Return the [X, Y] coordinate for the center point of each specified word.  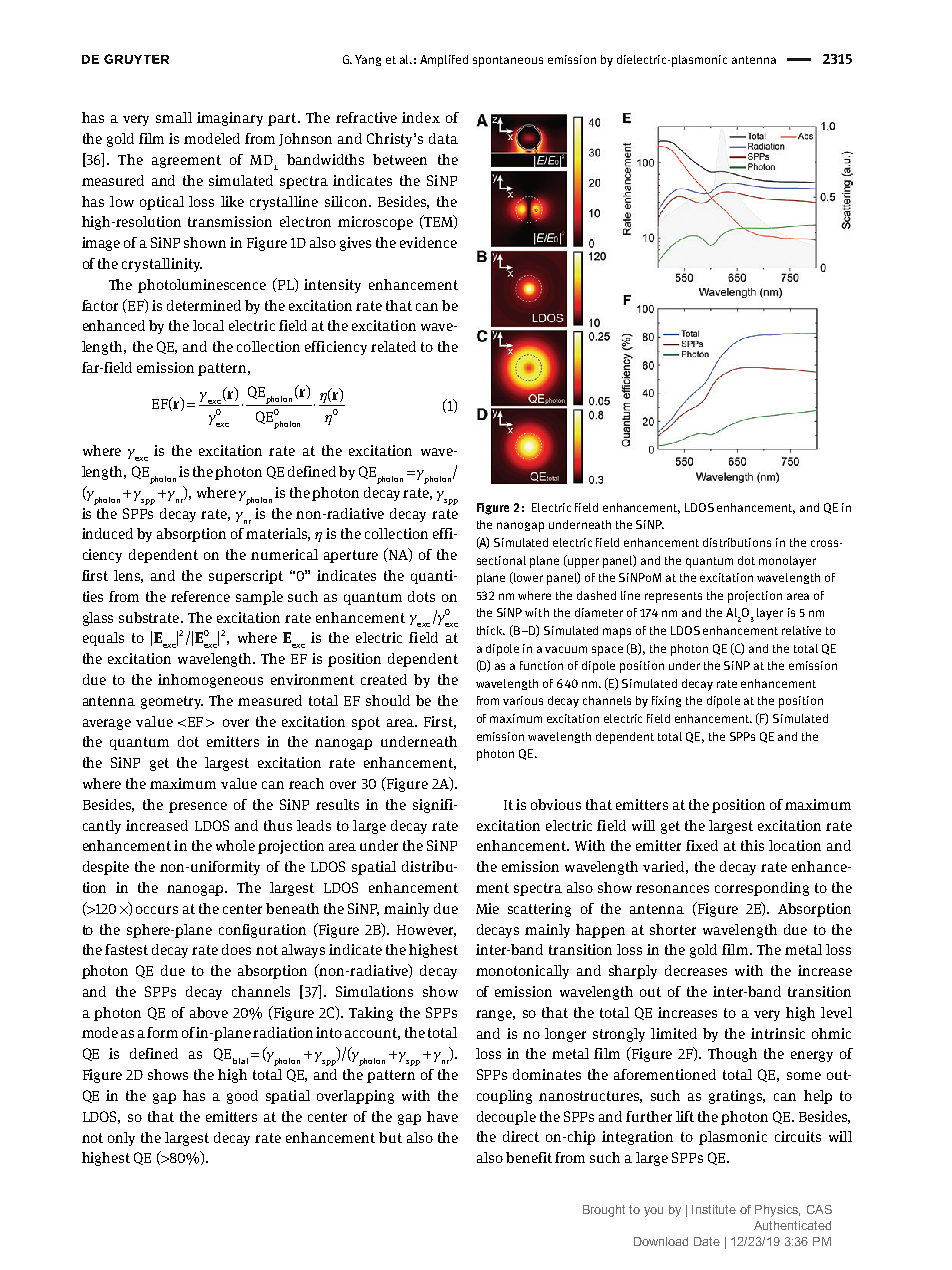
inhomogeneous [210, 681]
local [208, 325]
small [174, 117]
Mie [487, 908]
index [421, 117]
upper [582, 563]
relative [801, 630]
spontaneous [508, 61]
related [393, 346]
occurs [157, 910]
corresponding [762, 889]
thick [491, 630]
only [121, 1139]
